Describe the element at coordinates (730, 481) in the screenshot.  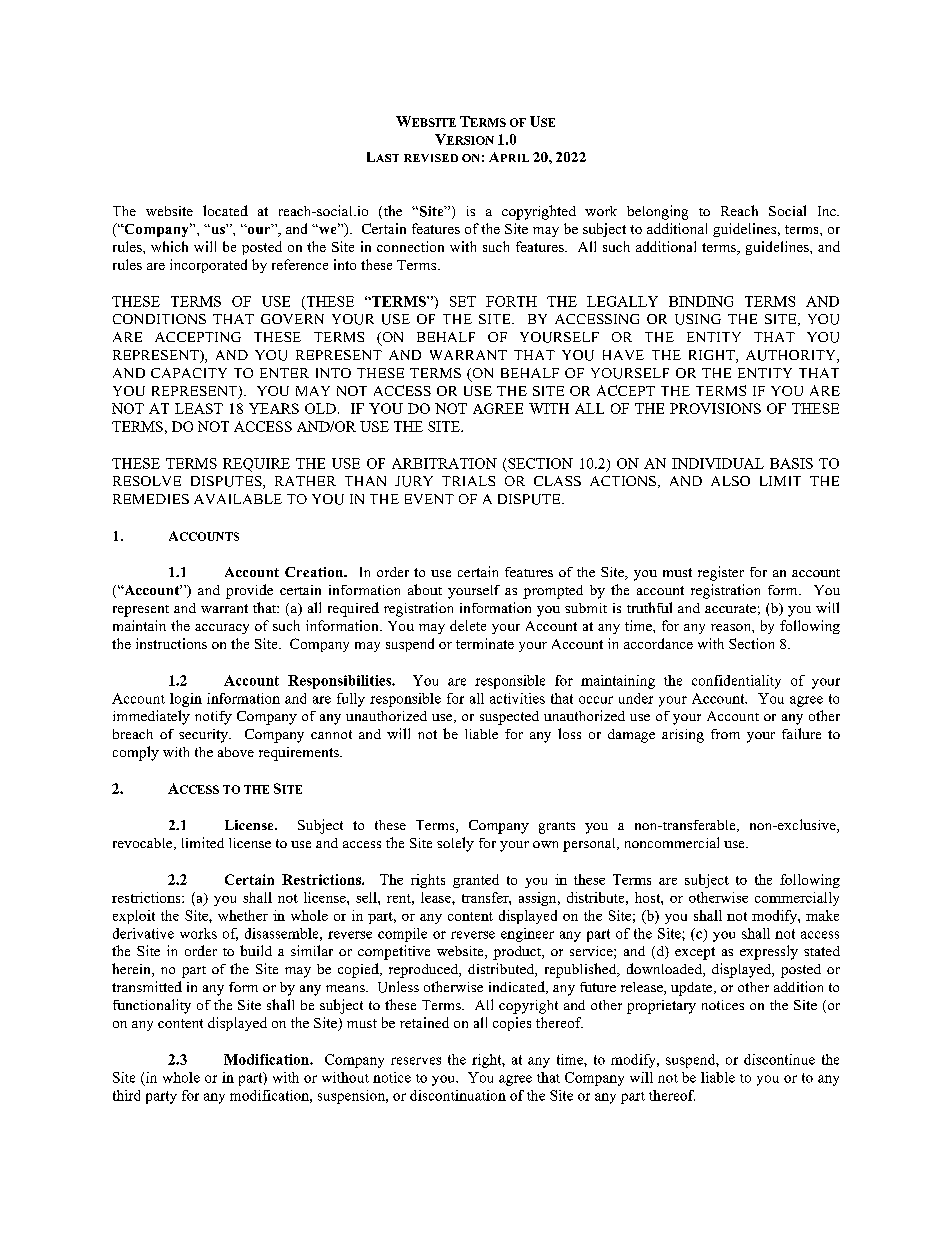
I see `ALSO` at that location.
